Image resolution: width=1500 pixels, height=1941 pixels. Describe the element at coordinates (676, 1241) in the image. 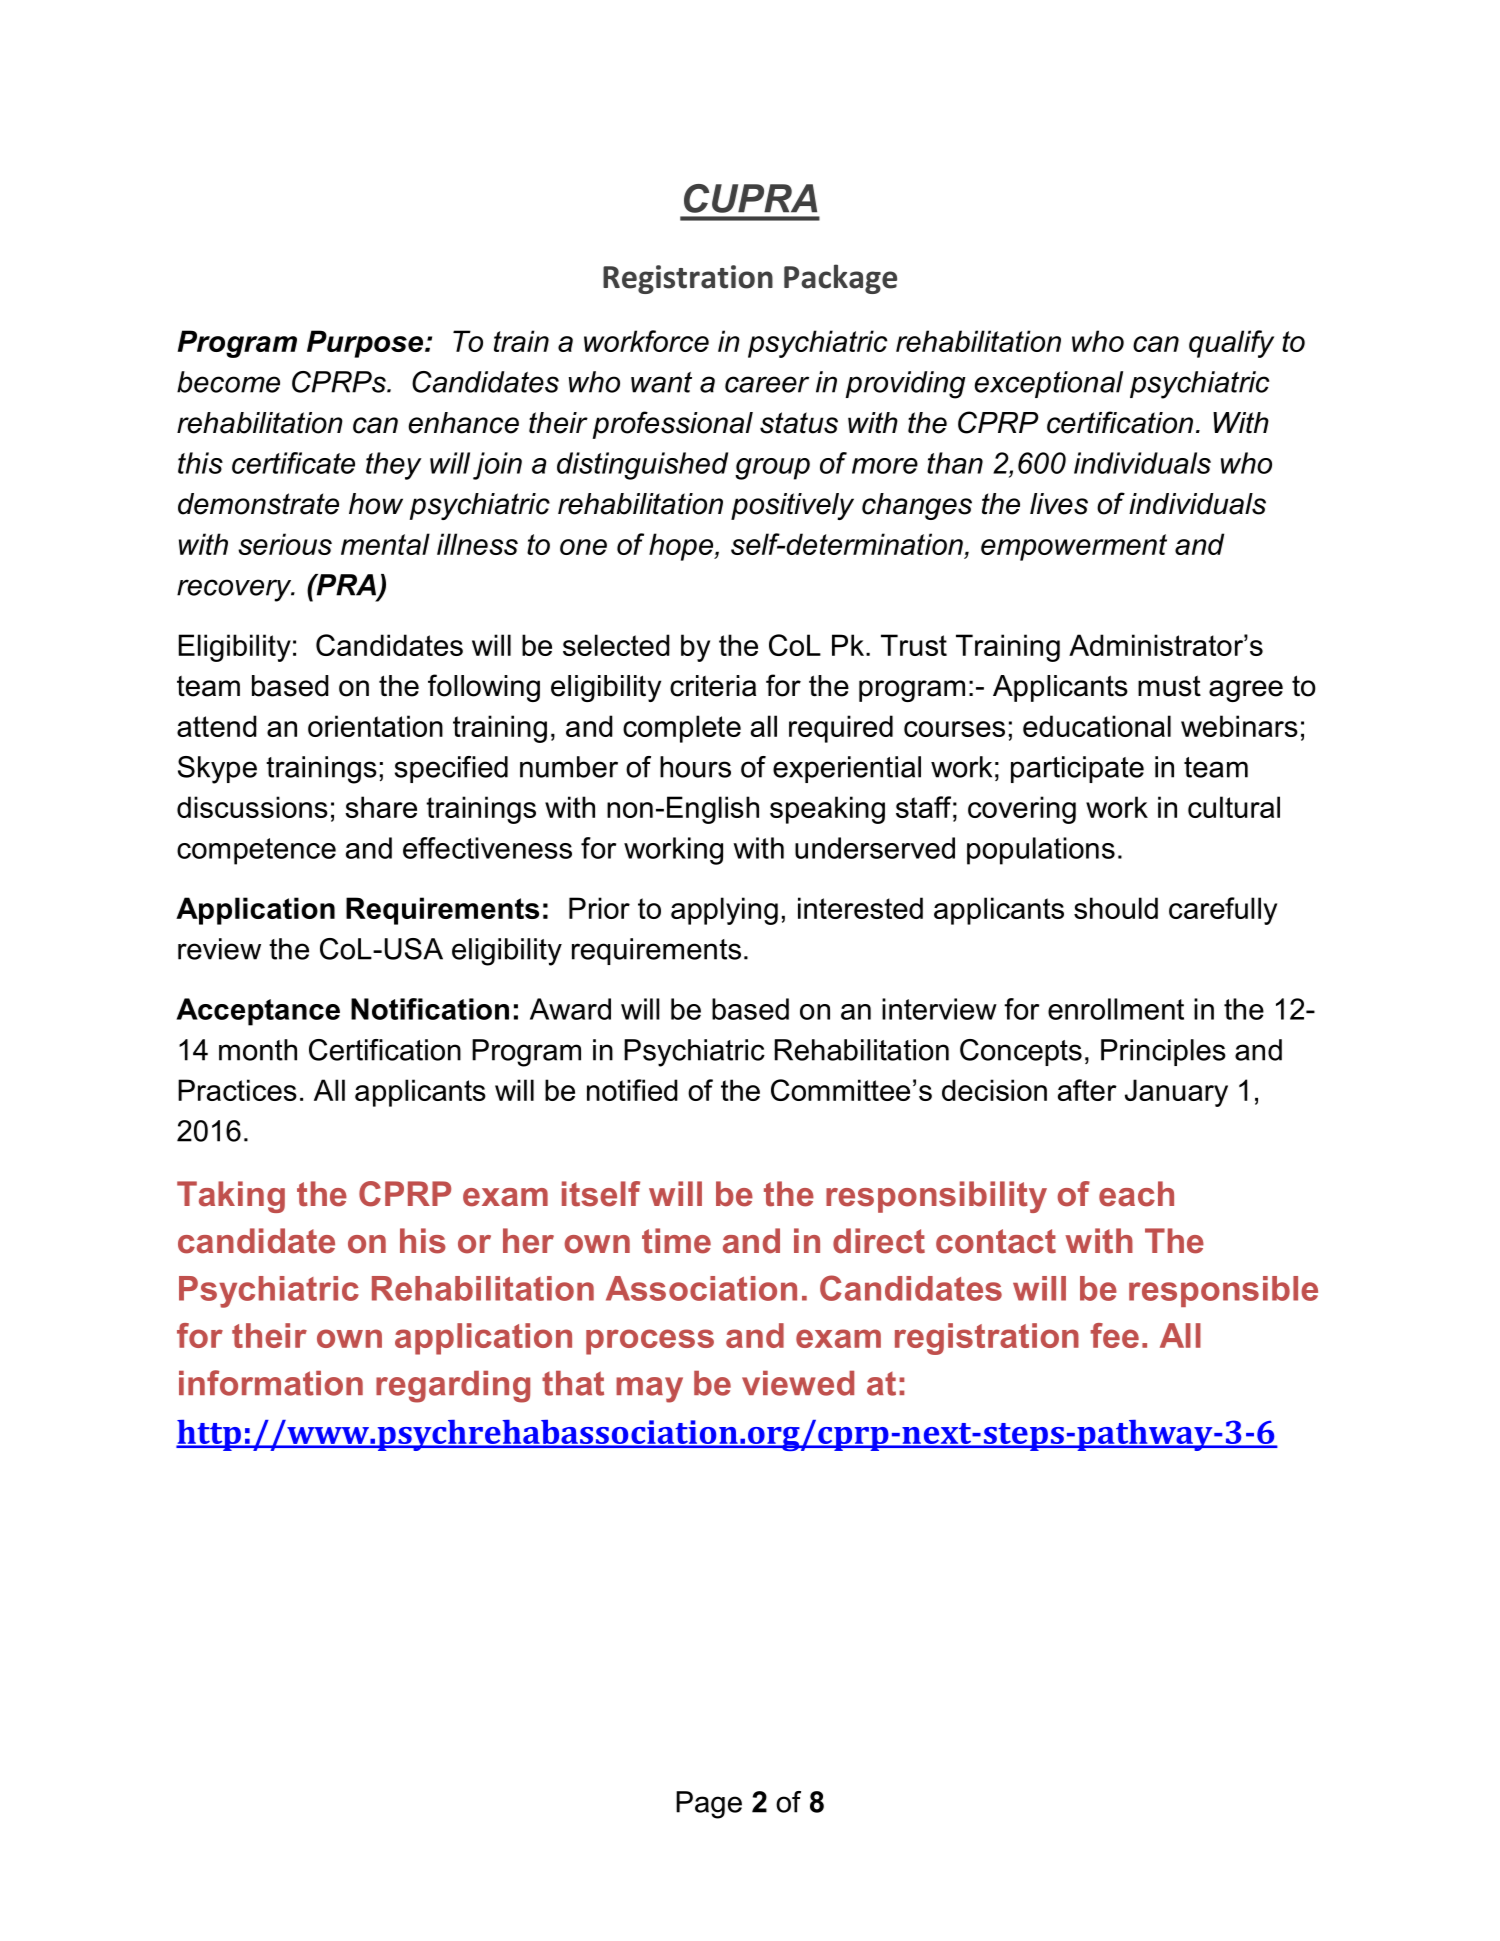

I see `time` at that location.
